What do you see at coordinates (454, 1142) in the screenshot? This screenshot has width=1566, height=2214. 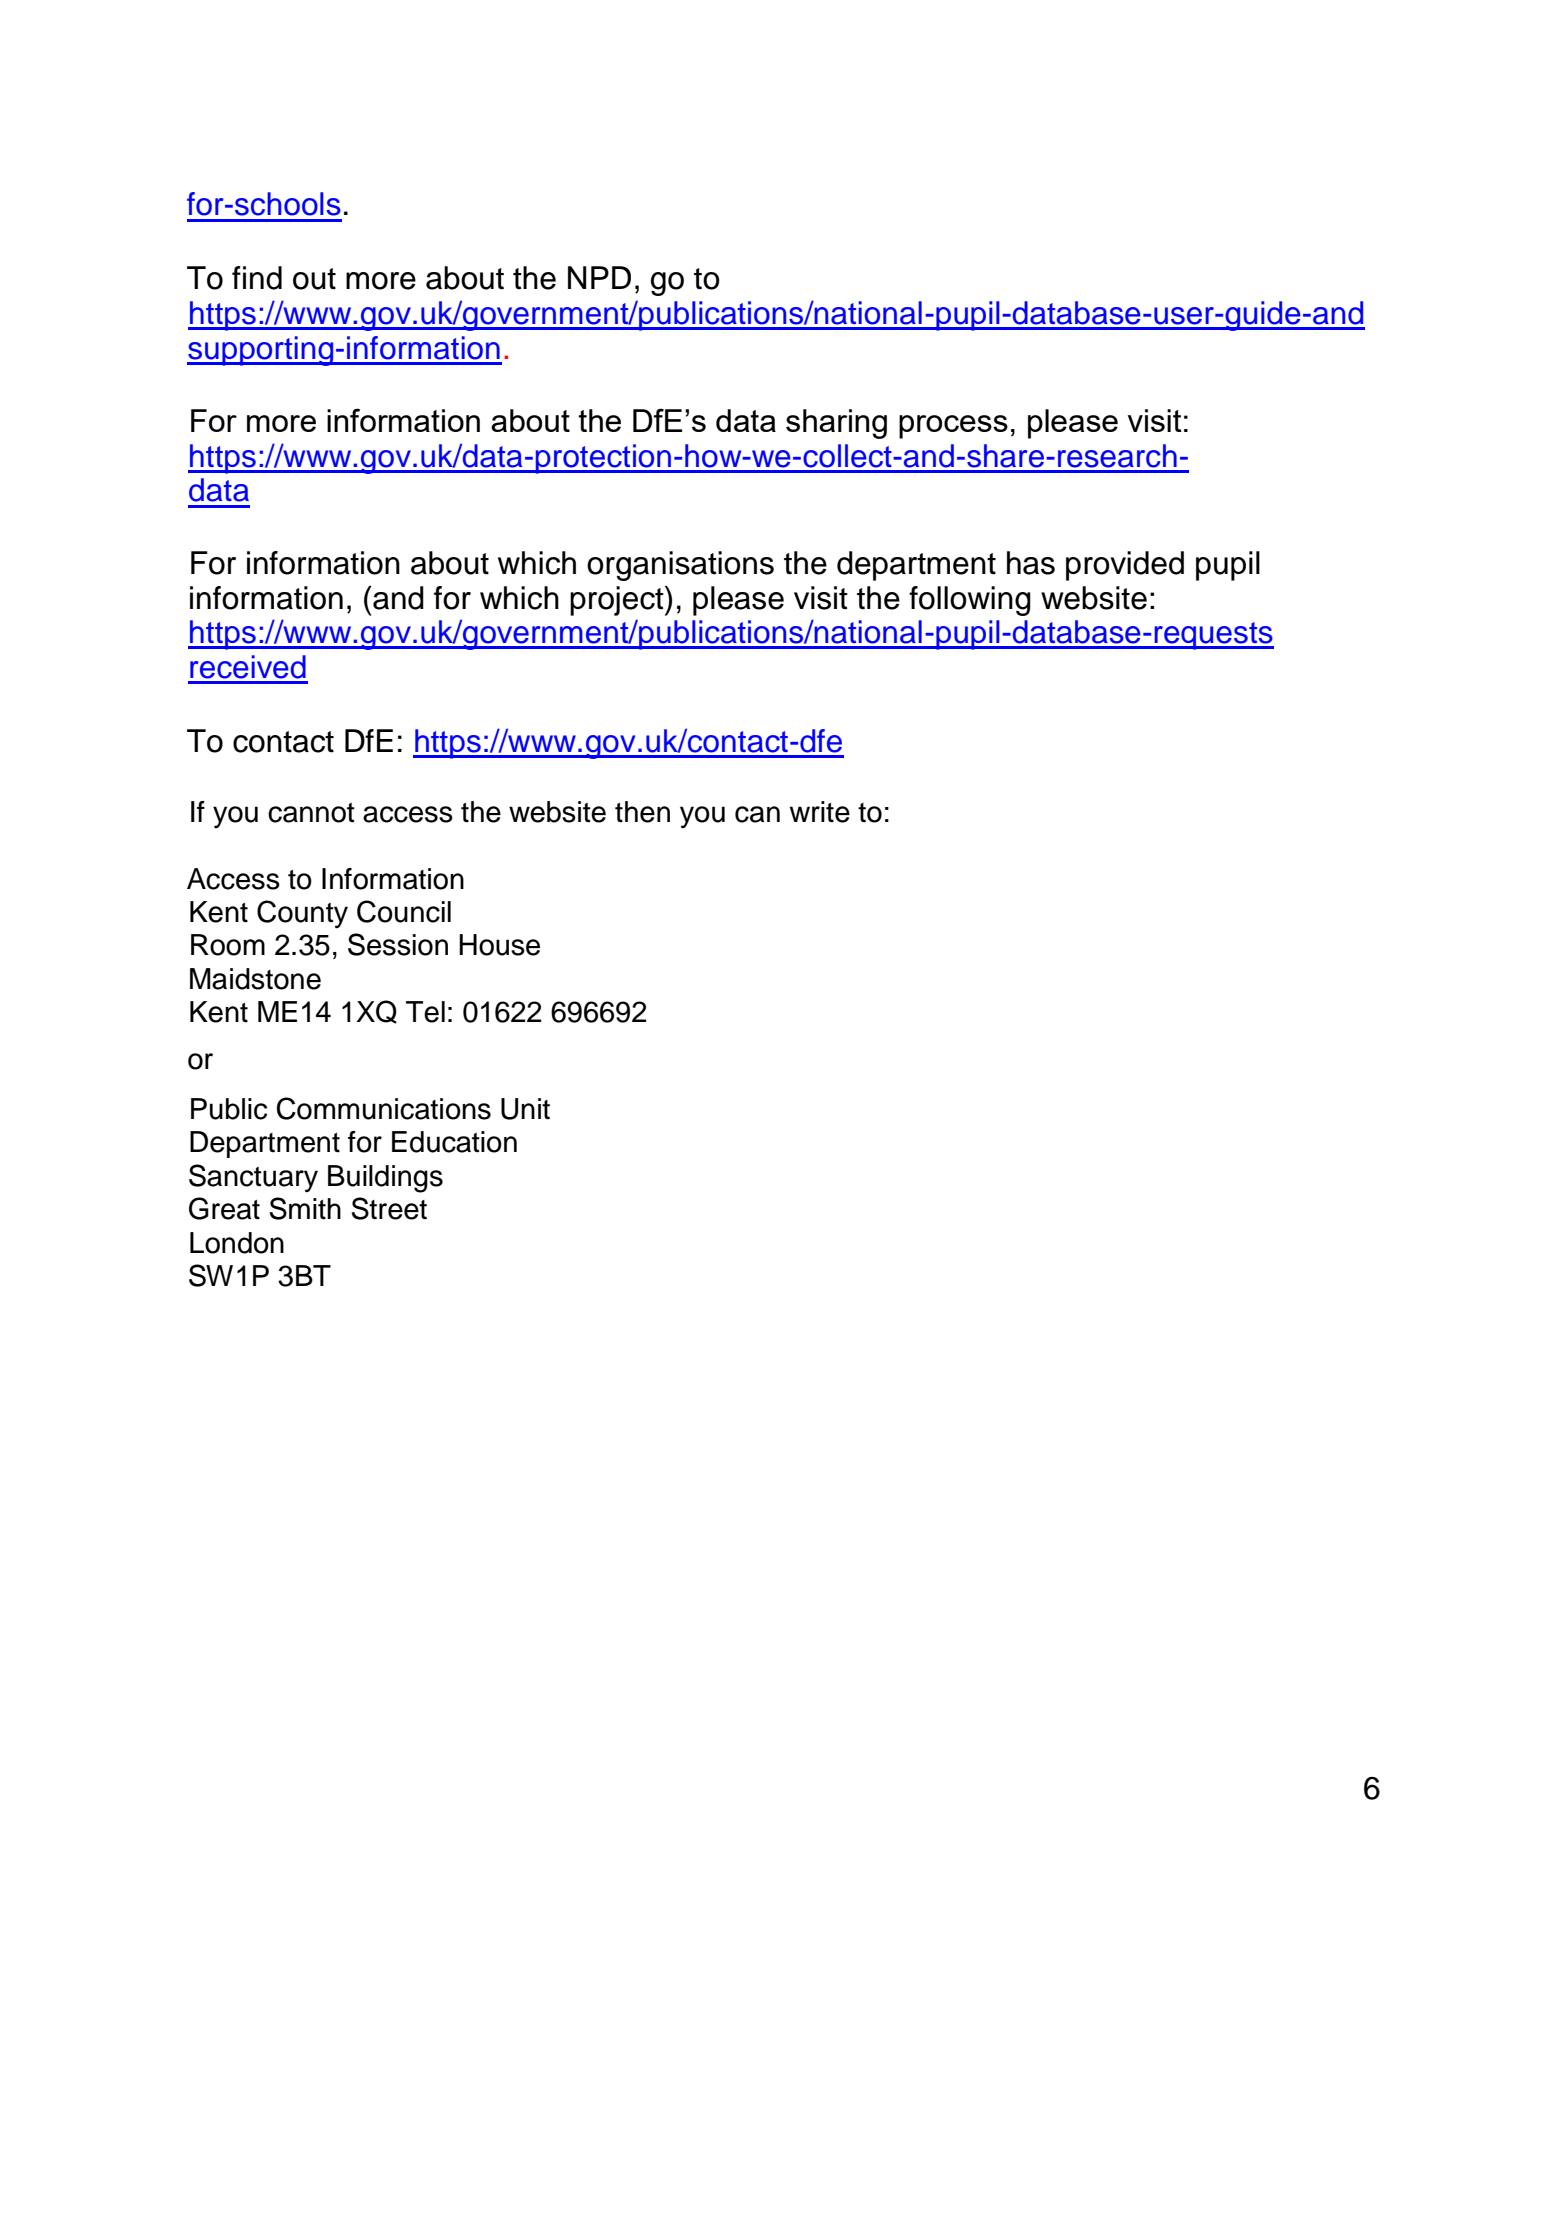 I see `Education` at bounding box center [454, 1142].
